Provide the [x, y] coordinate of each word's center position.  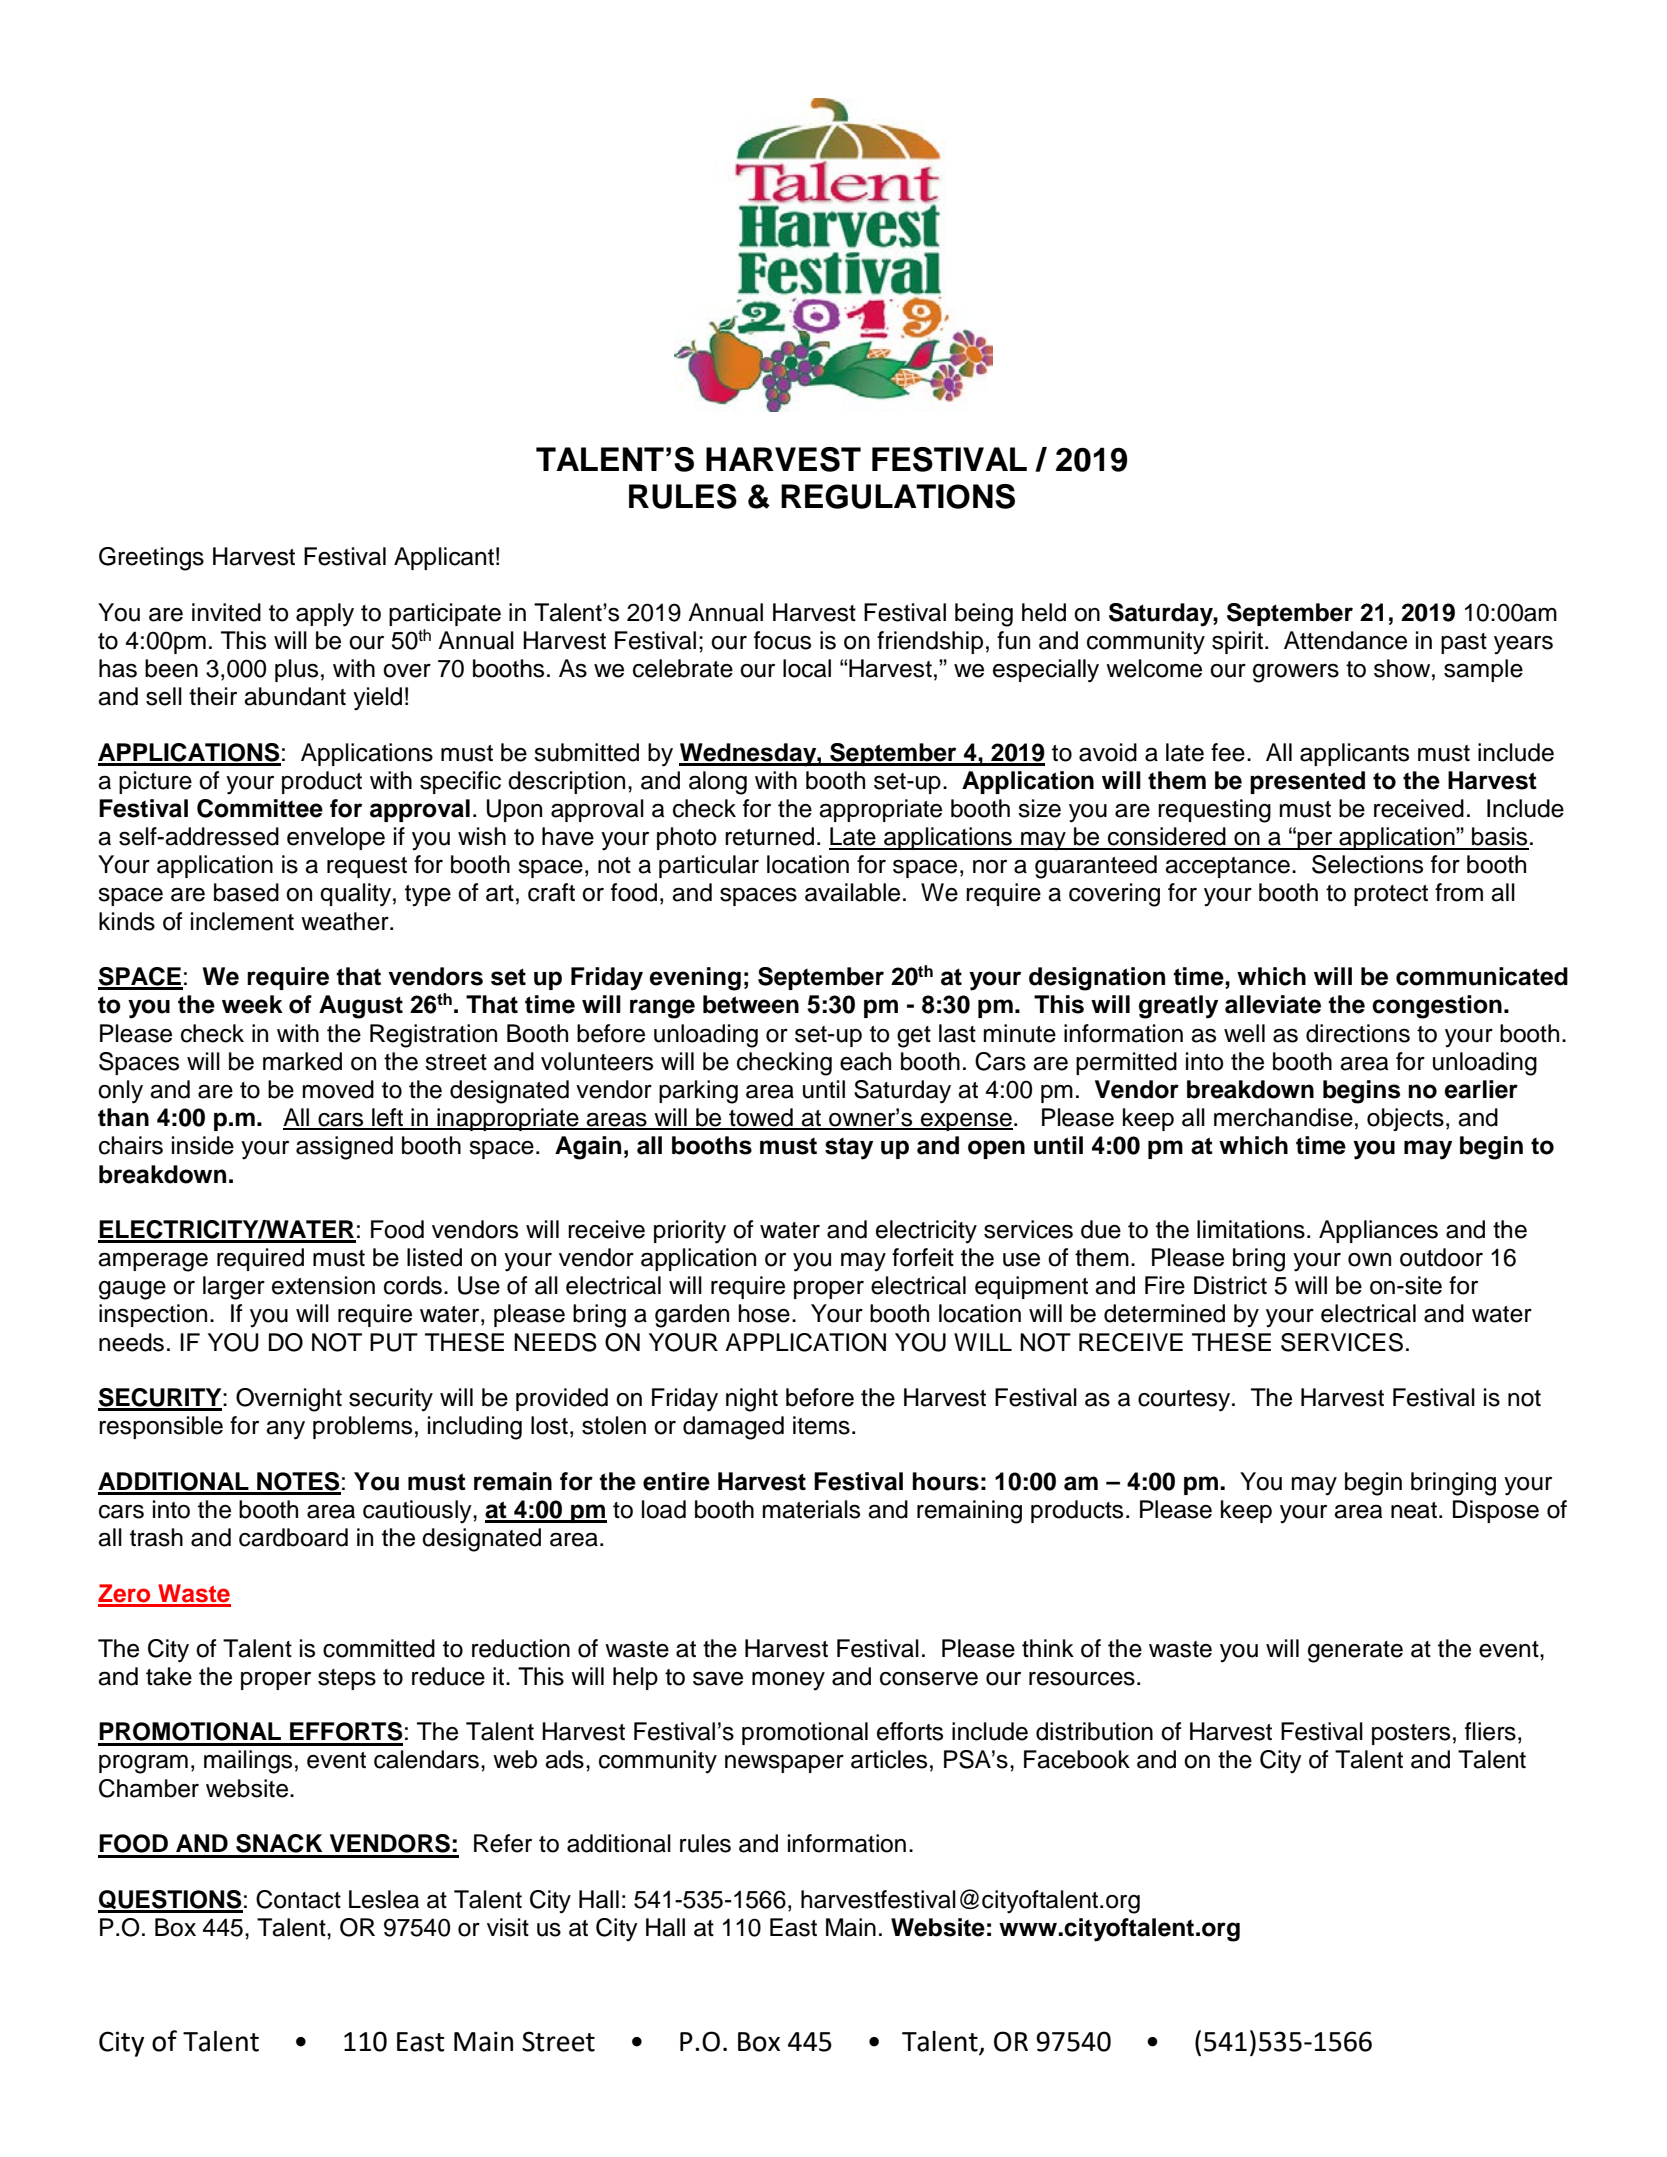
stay [849, 1149]
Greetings [151, 559]
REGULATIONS [898, 496]
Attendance [1345, 640]
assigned [344, 1148]
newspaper [784, 1763]
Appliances [1378, 1231]
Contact [298, 1899]
